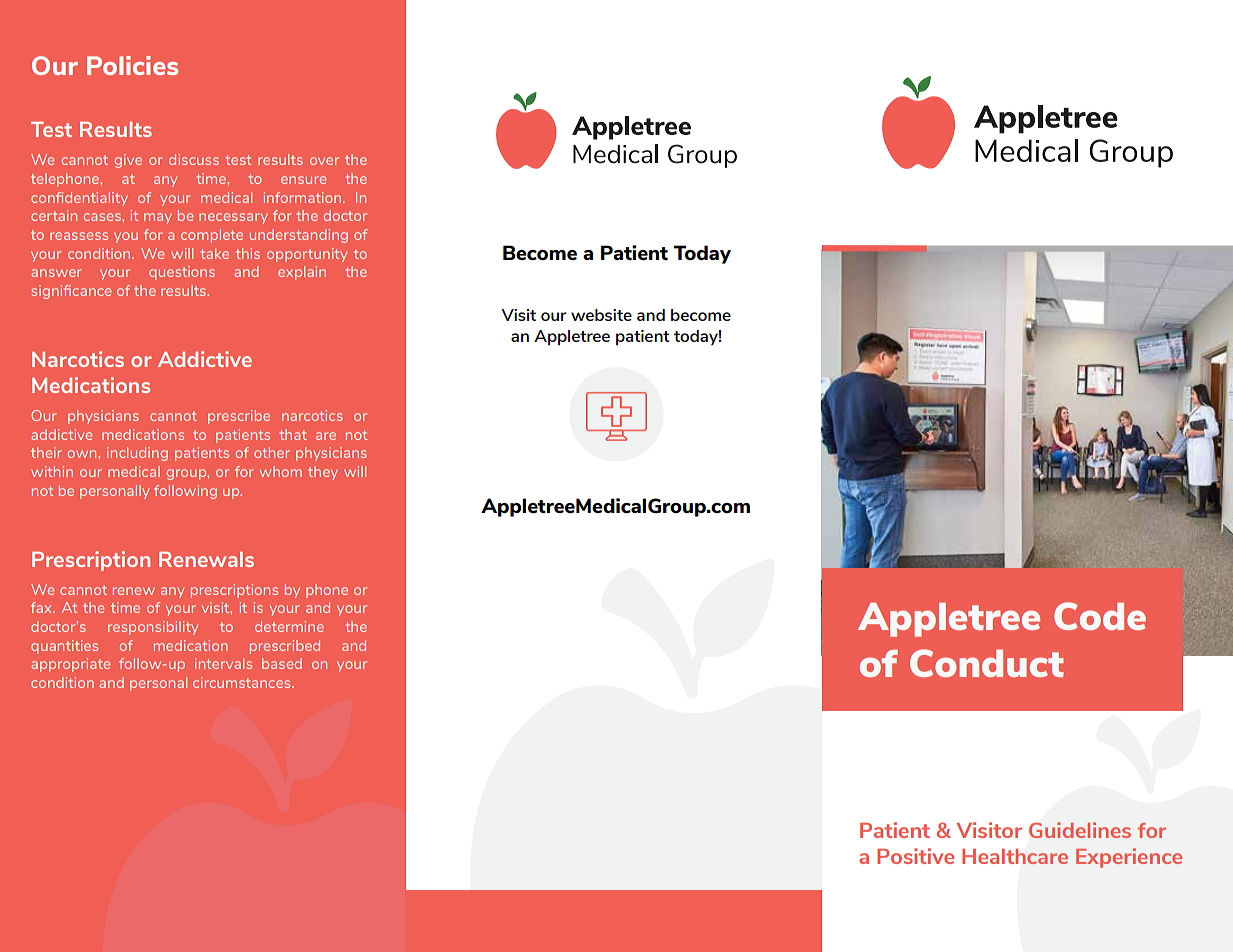 The width and height of the screenshot is (1233, 952). Describe the element at coordinates (302, 273) in the screenshot. I see `explain` at that location.
